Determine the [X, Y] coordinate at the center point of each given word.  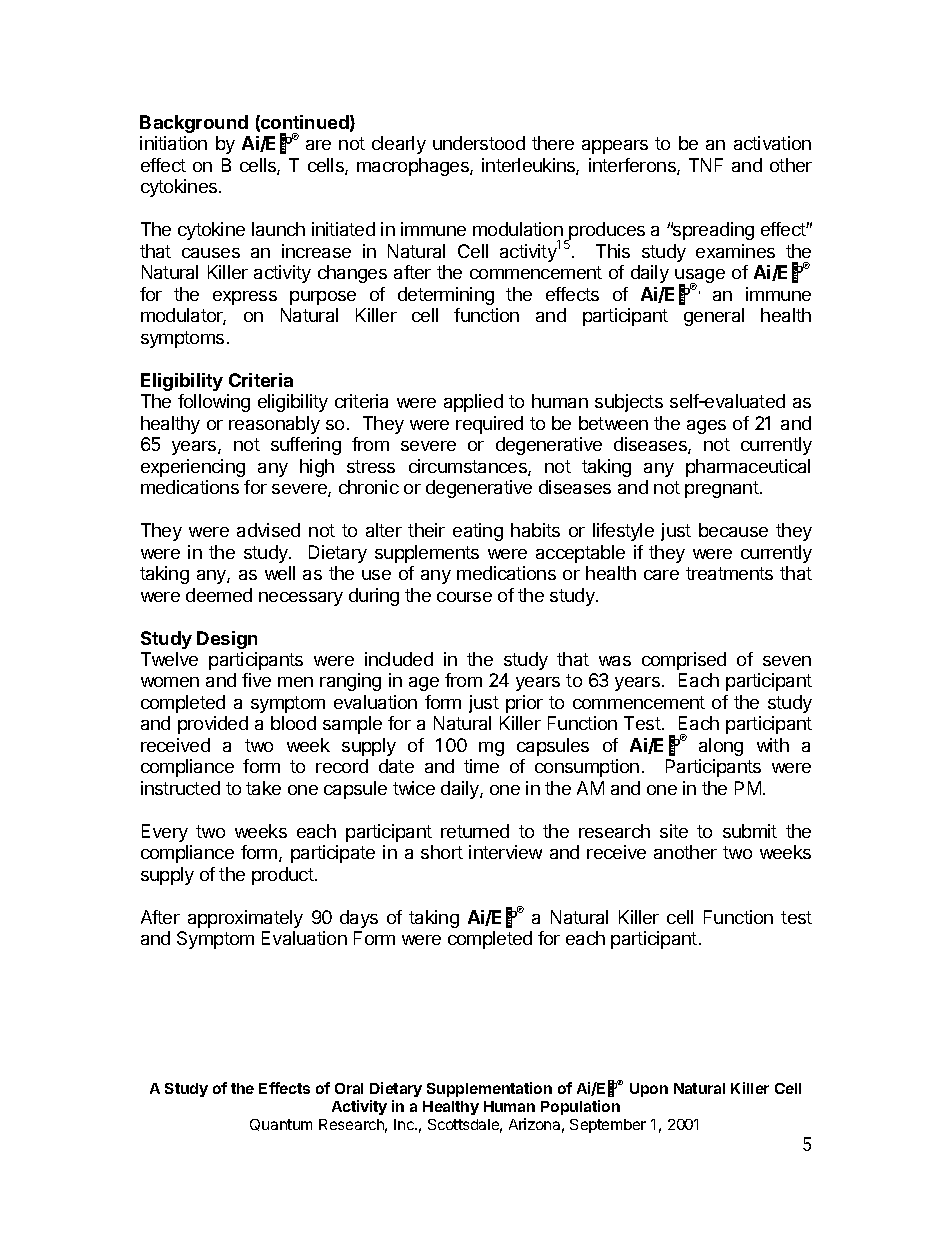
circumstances [469, 467]
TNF [706, 165]
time [481, 766]
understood [479, 143]
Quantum [281, 1125]
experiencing [193, 468]
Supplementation [489, 1089]
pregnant [723, 489]
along [721, 747]
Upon [649, 1090]
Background [194, 124]
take [263, 788]
